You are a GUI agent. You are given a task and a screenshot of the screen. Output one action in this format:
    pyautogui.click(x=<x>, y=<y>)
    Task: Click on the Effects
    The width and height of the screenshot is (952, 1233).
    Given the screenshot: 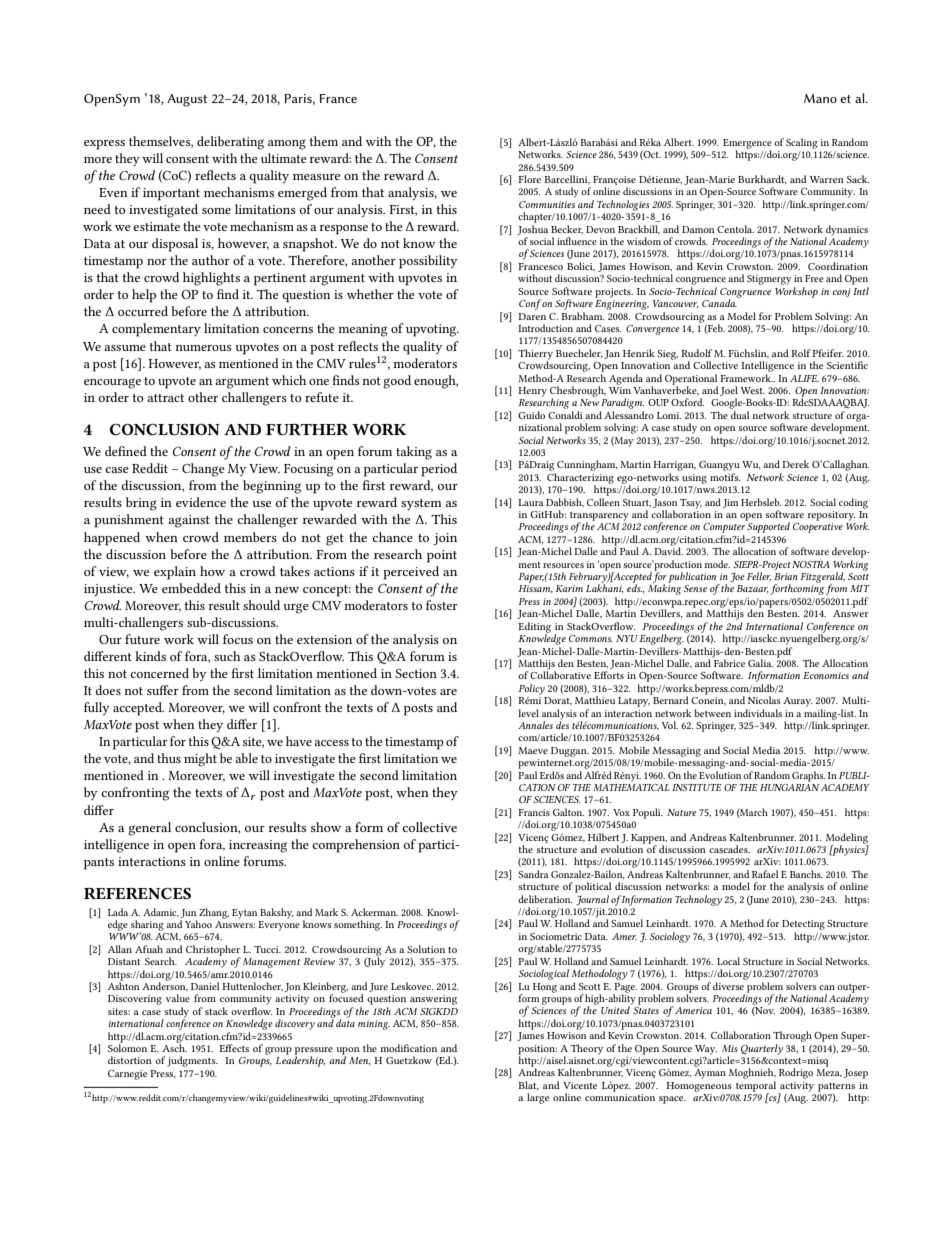 What is the action you would take?
    pyautogui.click(x=234, y=1048)
